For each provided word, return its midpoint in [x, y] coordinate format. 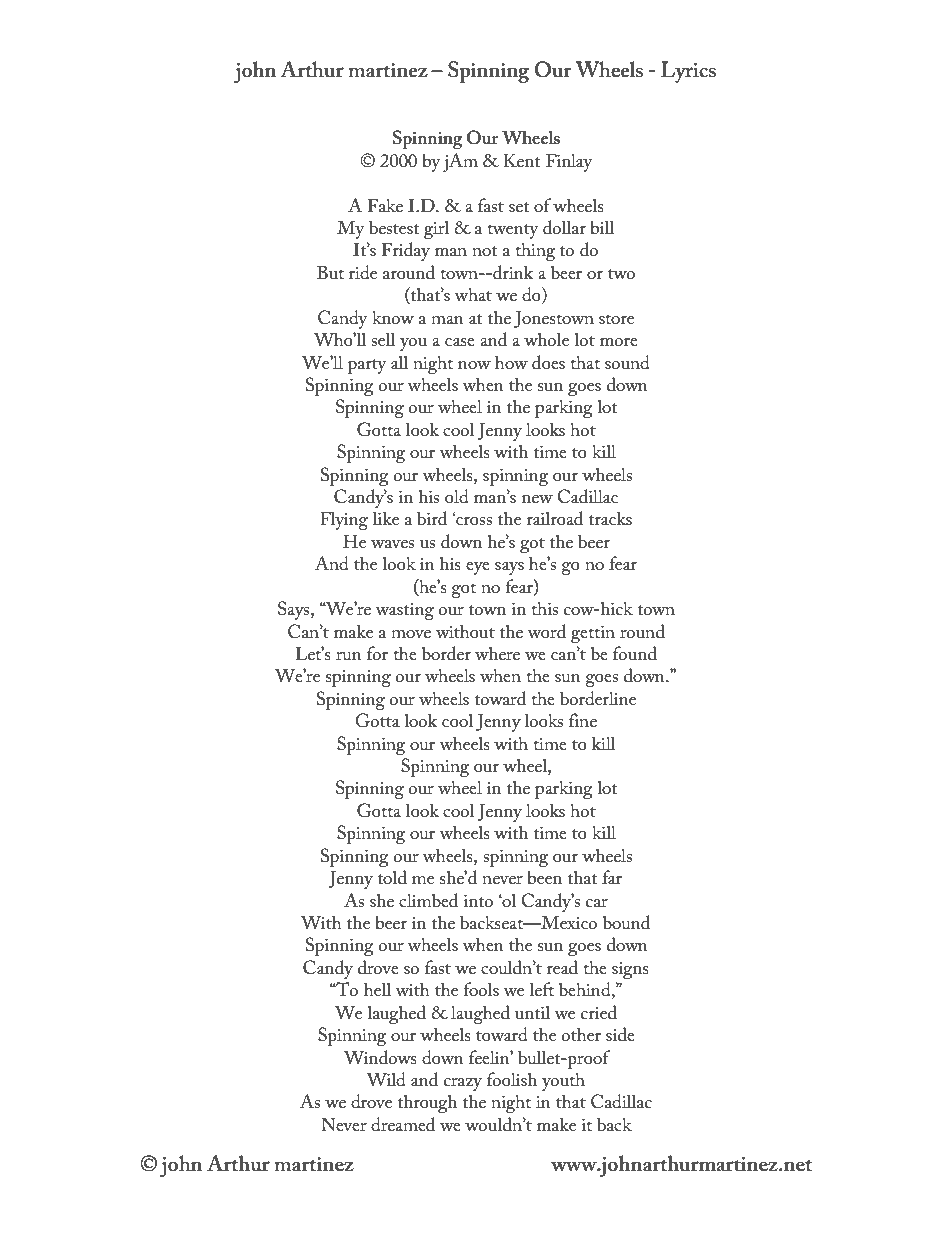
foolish [512, 1079]
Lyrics [688, 72]
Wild [386, 1079]
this [544, 608]
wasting [404, 611]
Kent [522, 160]
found [635, 653]
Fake [385, 205]
